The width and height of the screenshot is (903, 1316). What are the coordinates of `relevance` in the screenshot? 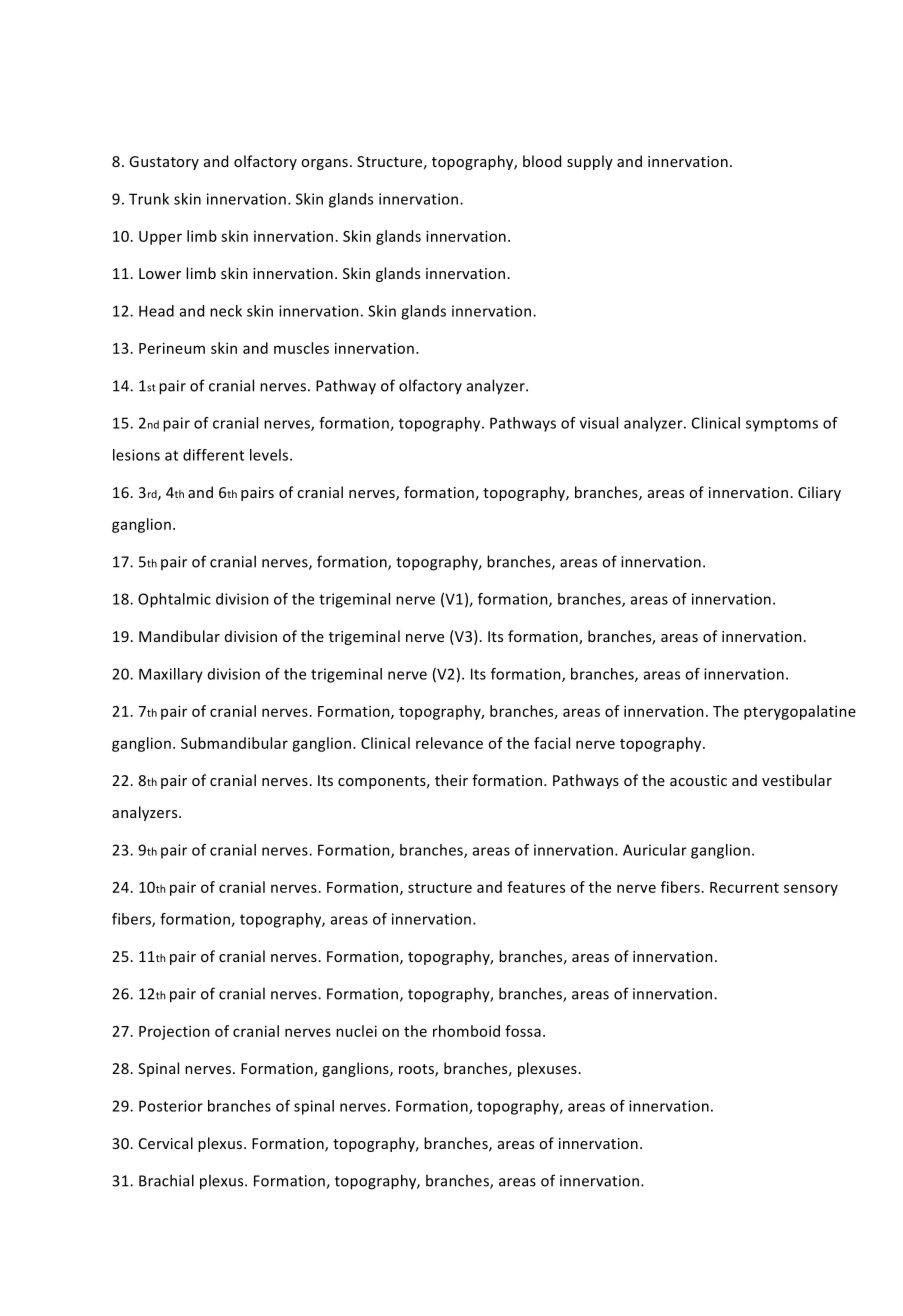 It's located at (449, 743).
